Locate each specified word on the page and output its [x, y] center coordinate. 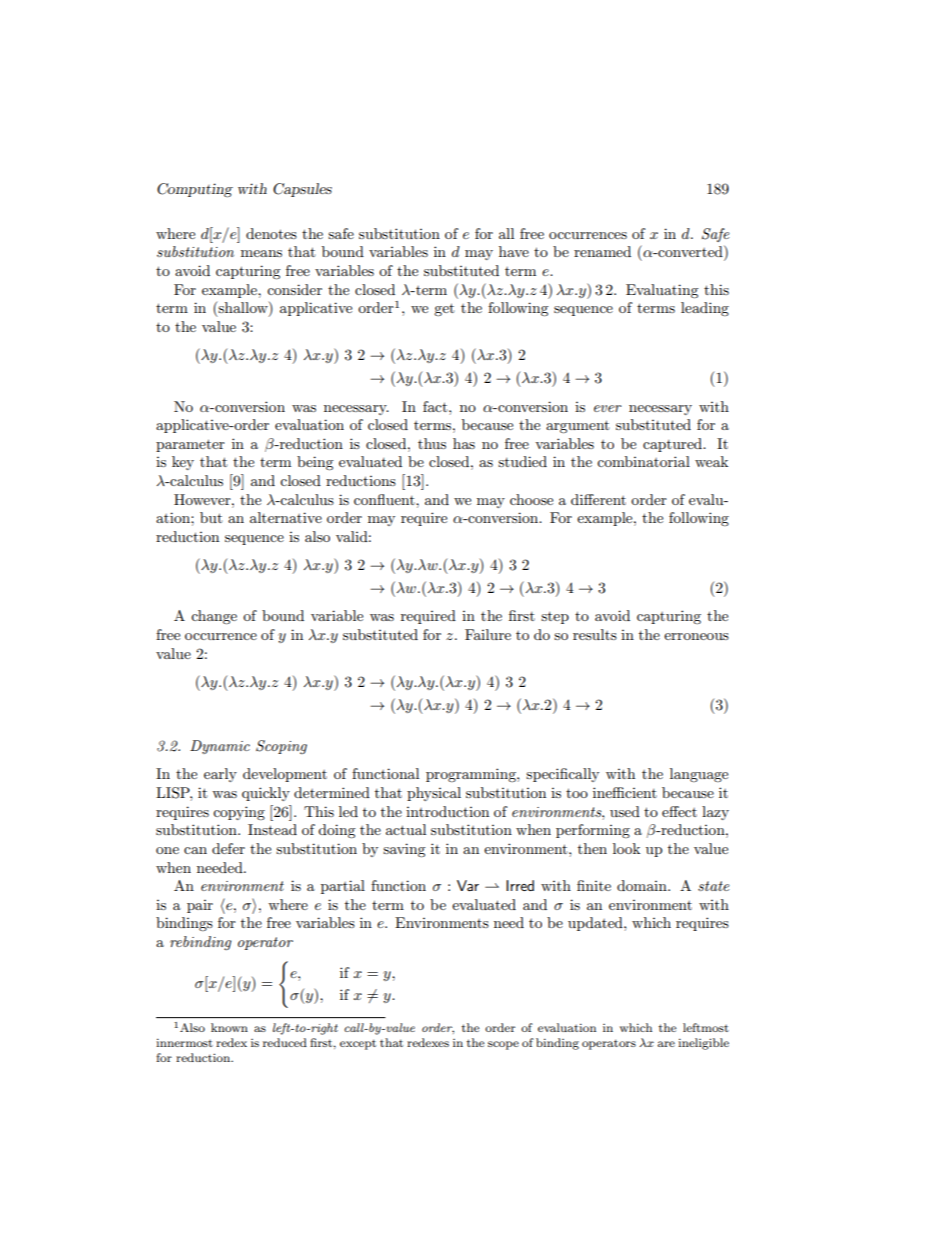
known [229, 1027]
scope [503, 1045]
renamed [602, 251]
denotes [271, 233]
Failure [488, 634]
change [214, 617]
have [514, 251]
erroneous [696, 636]
